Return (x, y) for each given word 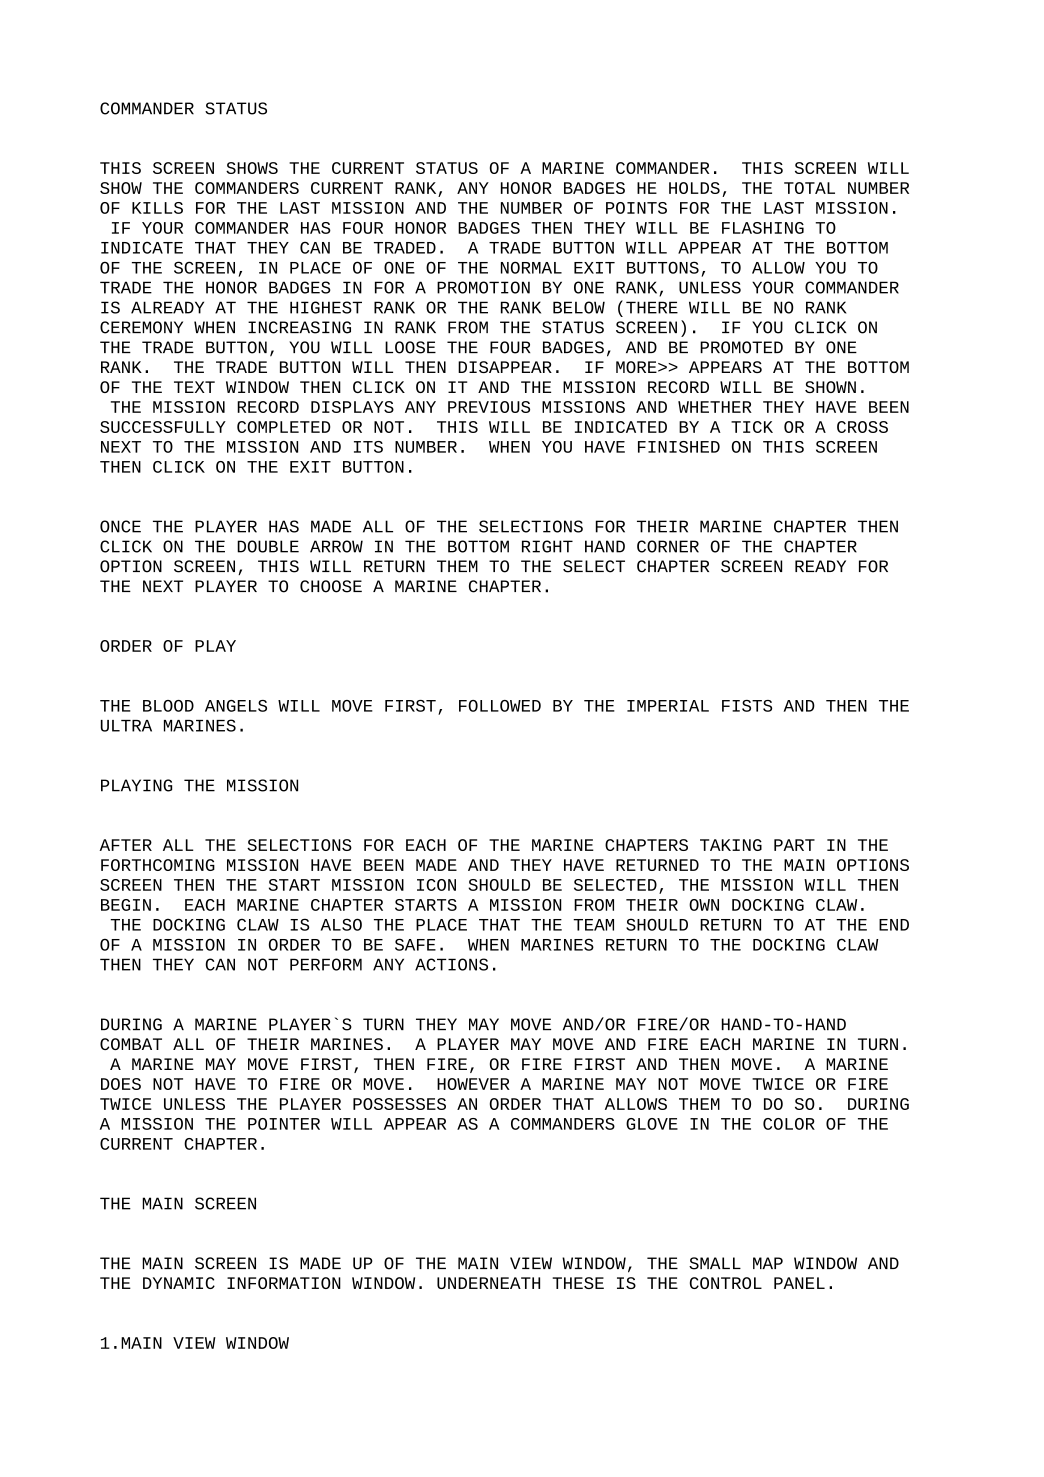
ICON (436, 885)
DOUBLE (268, 546)
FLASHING (763, 228)
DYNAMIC (179, 1283)
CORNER (668, 546)
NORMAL (531, 267)
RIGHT (547, 546)
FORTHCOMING (158, 865)
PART (794, 845)
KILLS (157, 208)
